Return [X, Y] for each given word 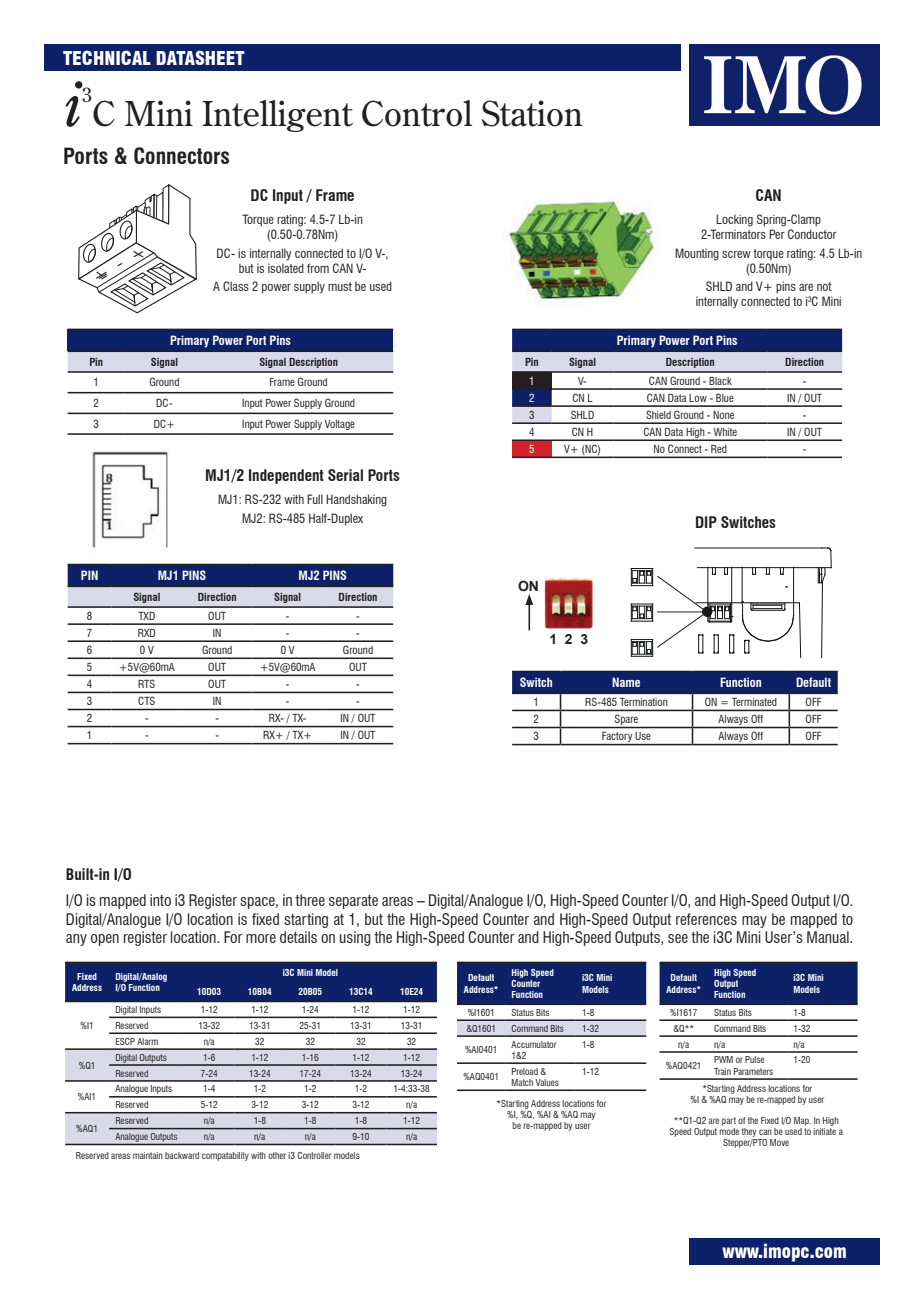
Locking [734, 220]
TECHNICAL [107, 57]
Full [315, 499]
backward [182, 1155]
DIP [706, 522]
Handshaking [356, 500]
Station [532, 113]
